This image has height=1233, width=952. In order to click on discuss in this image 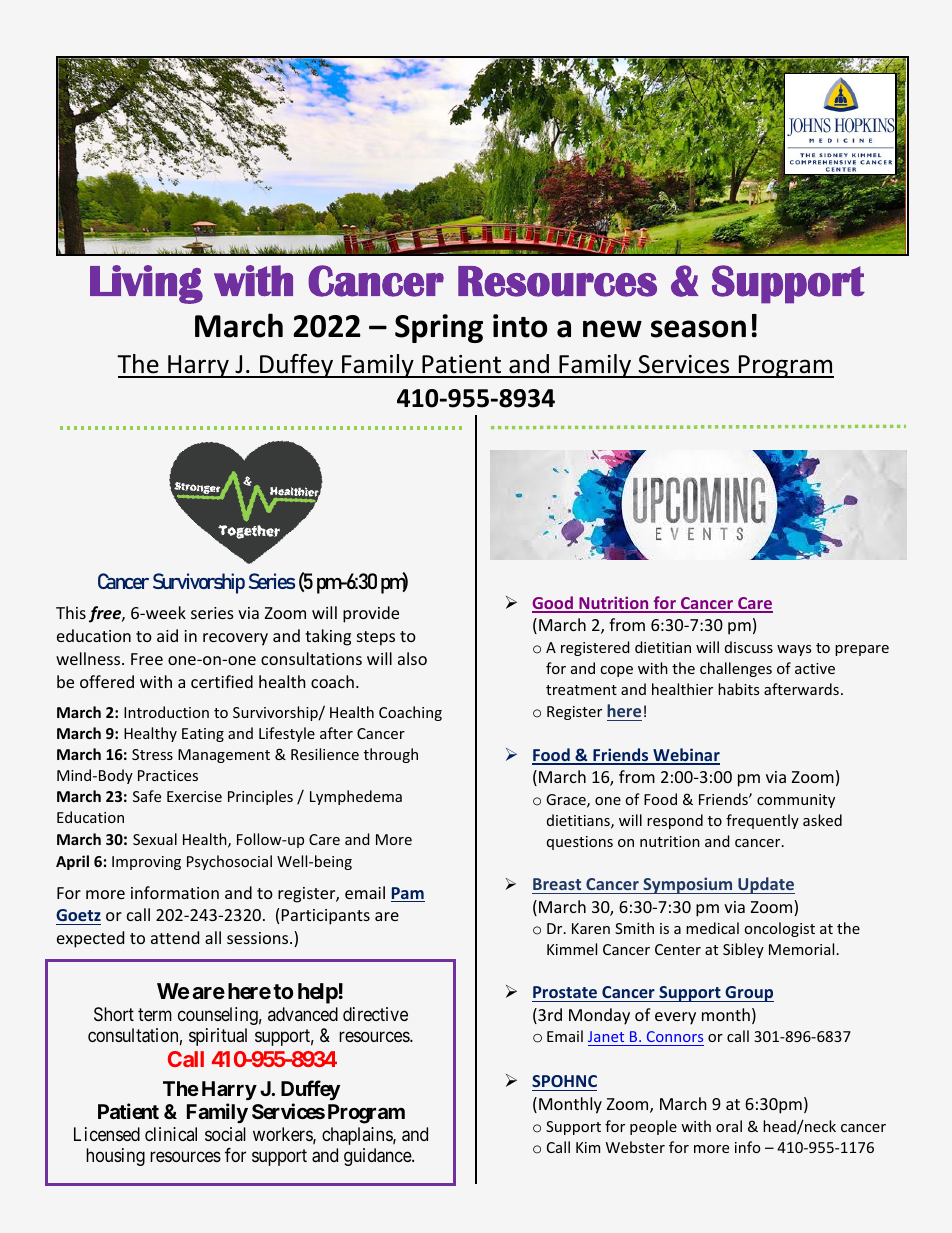, I will do `click(749, 647)`.
